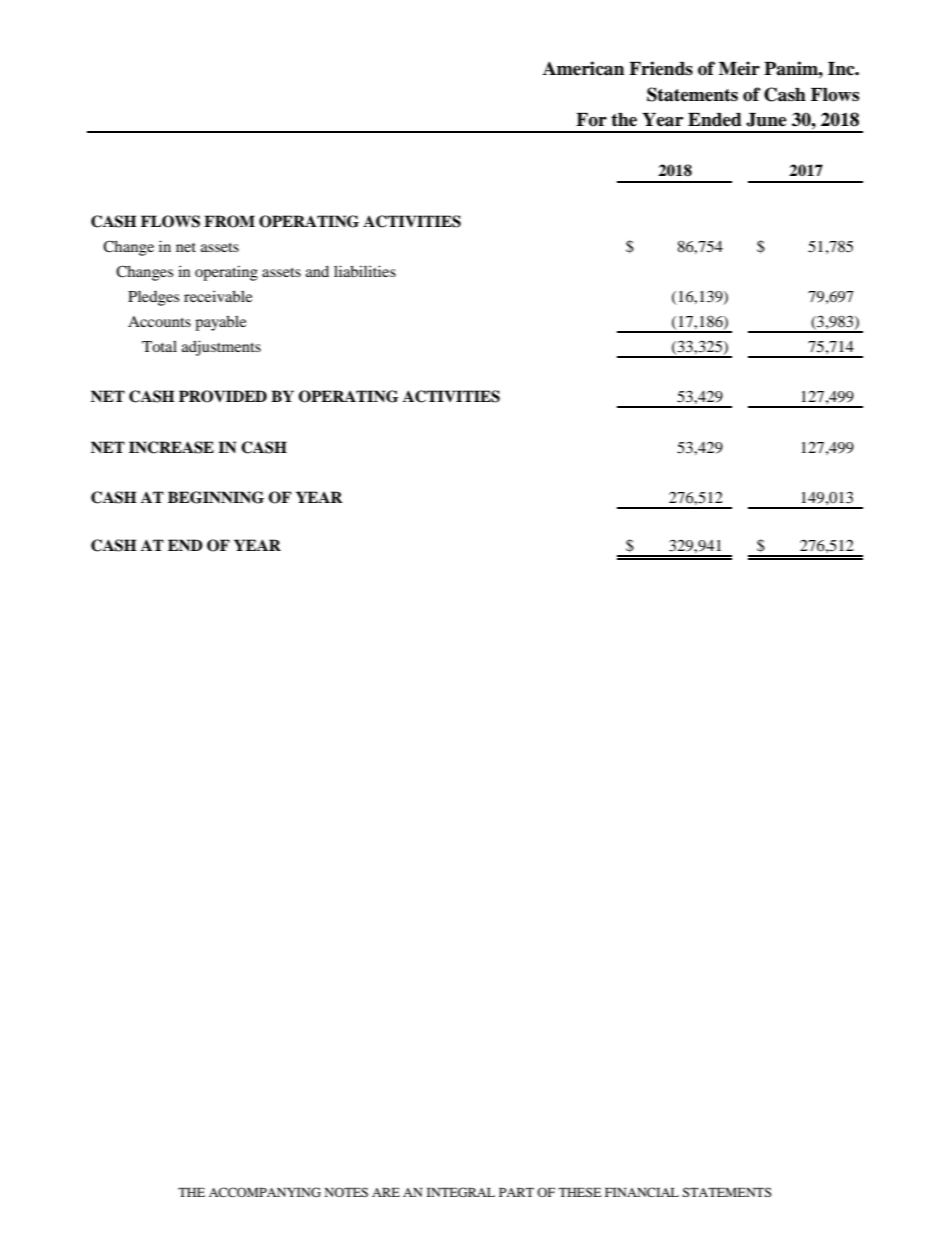 The image size is (952, 1233). Describe the element at coordinates (642, 1192) in the image. I see `FINANCIAL` at that location.
